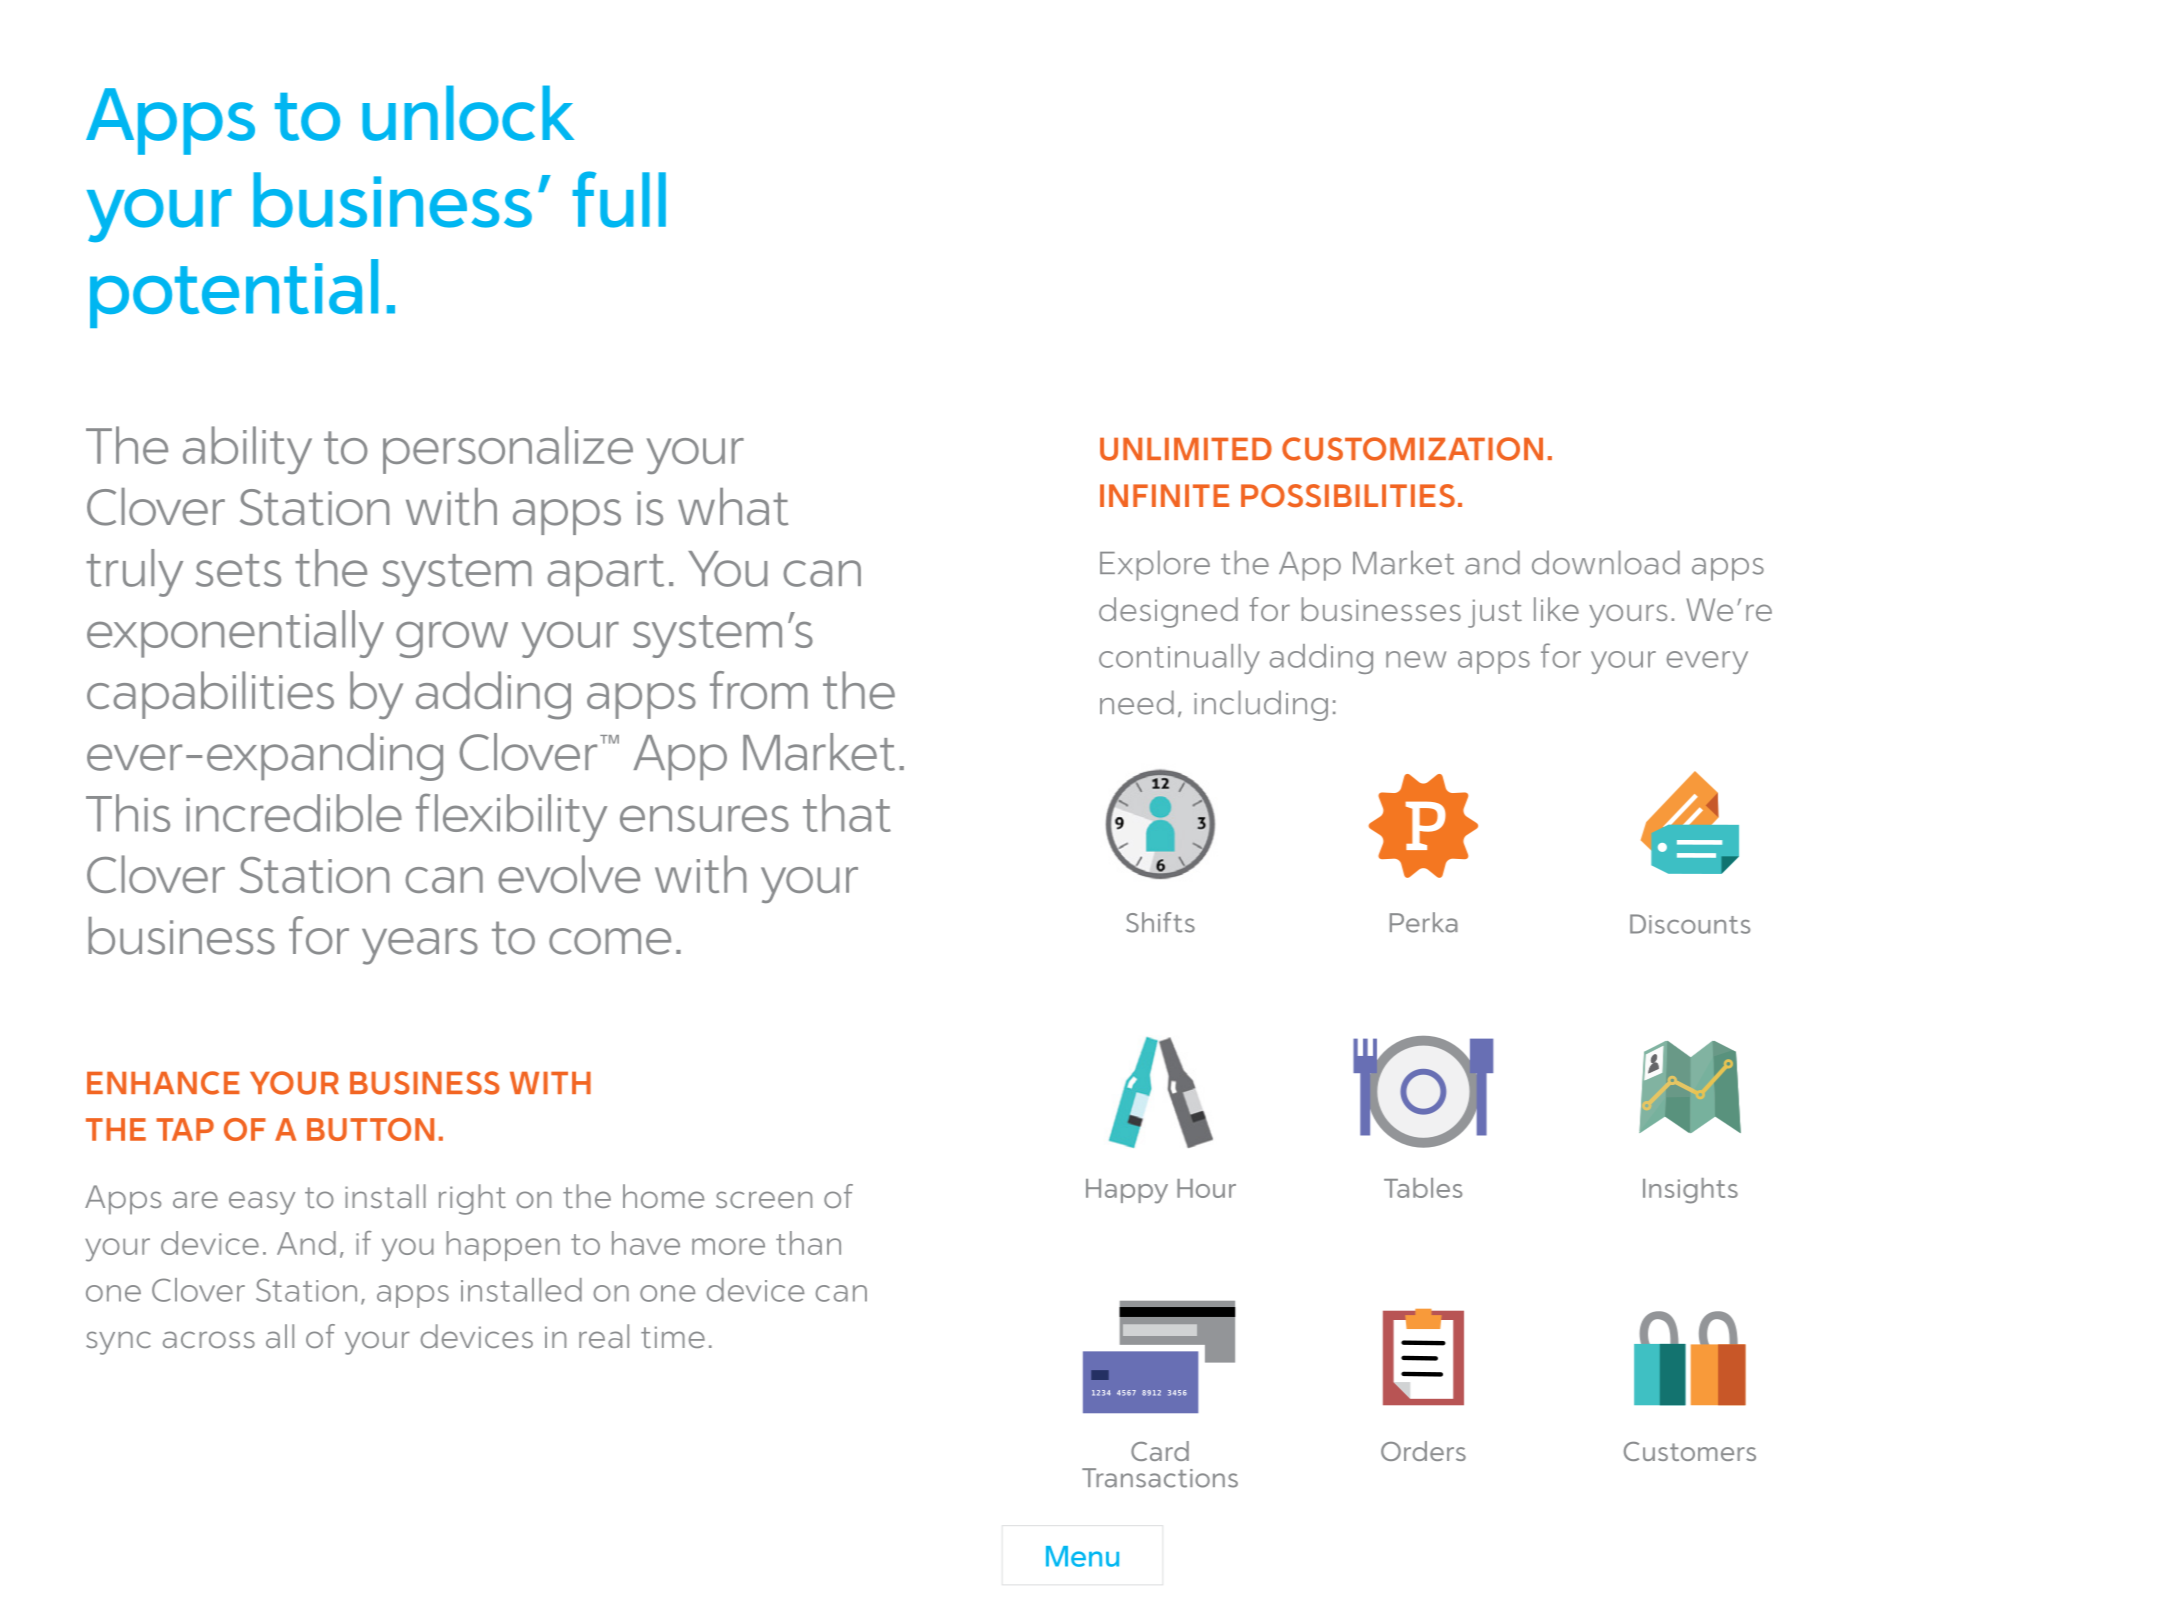  What do you see at coordinates (619, 199) in the screenshot?
I see `full` at bounding box center [619, 199].
